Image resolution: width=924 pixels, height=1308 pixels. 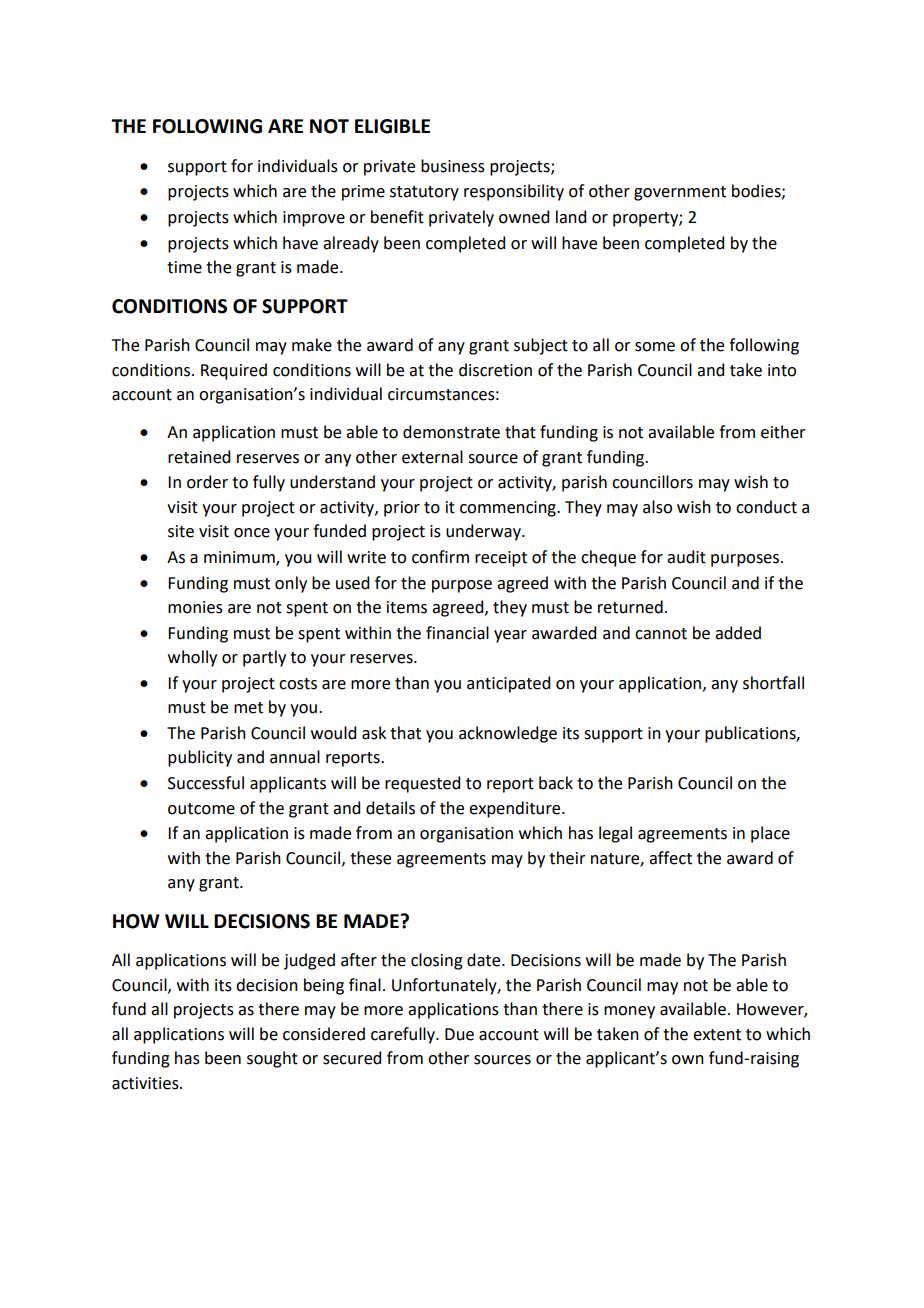 I want to click on either, so click(x=783, y=432).
